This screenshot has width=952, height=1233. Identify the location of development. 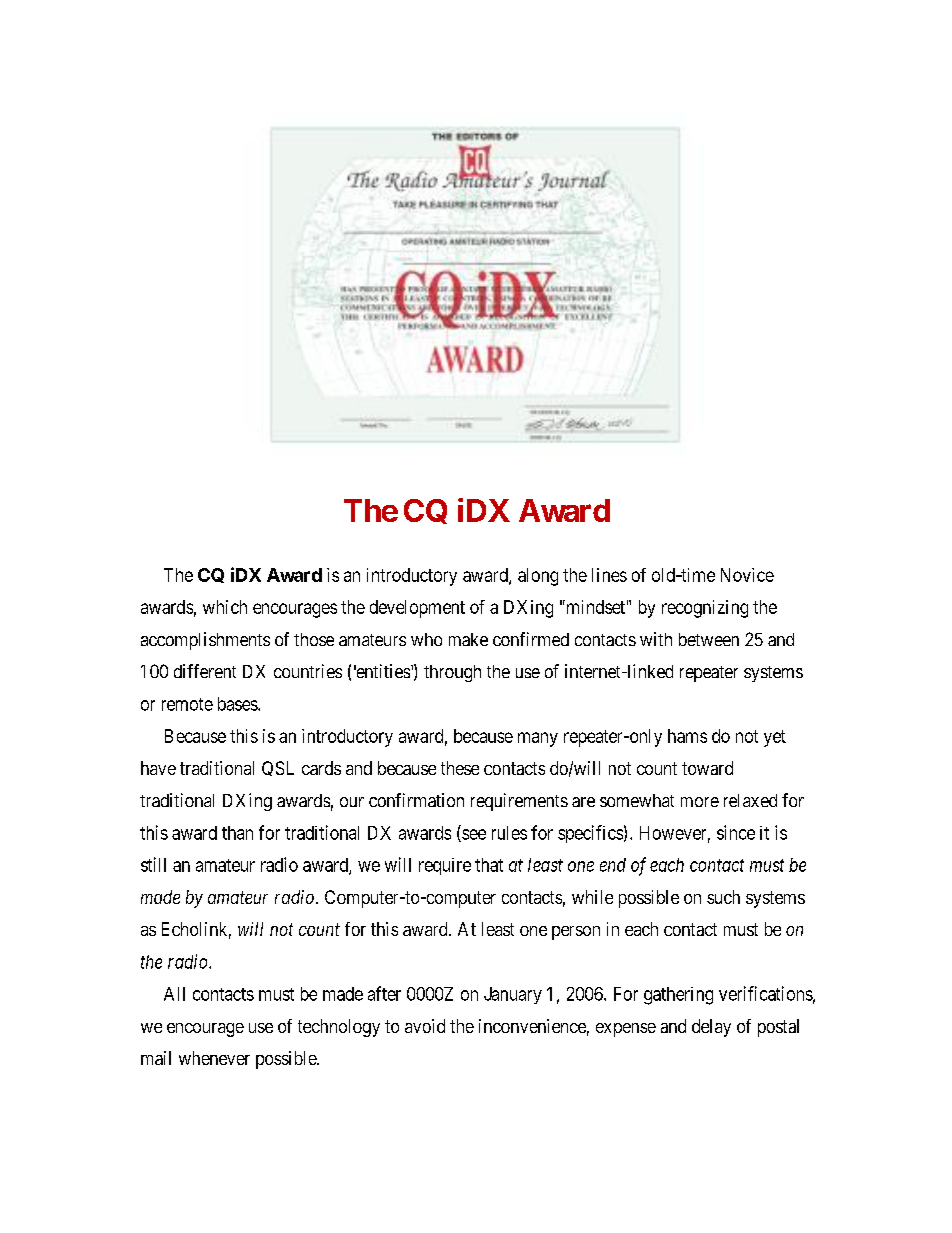
(417, 609).
